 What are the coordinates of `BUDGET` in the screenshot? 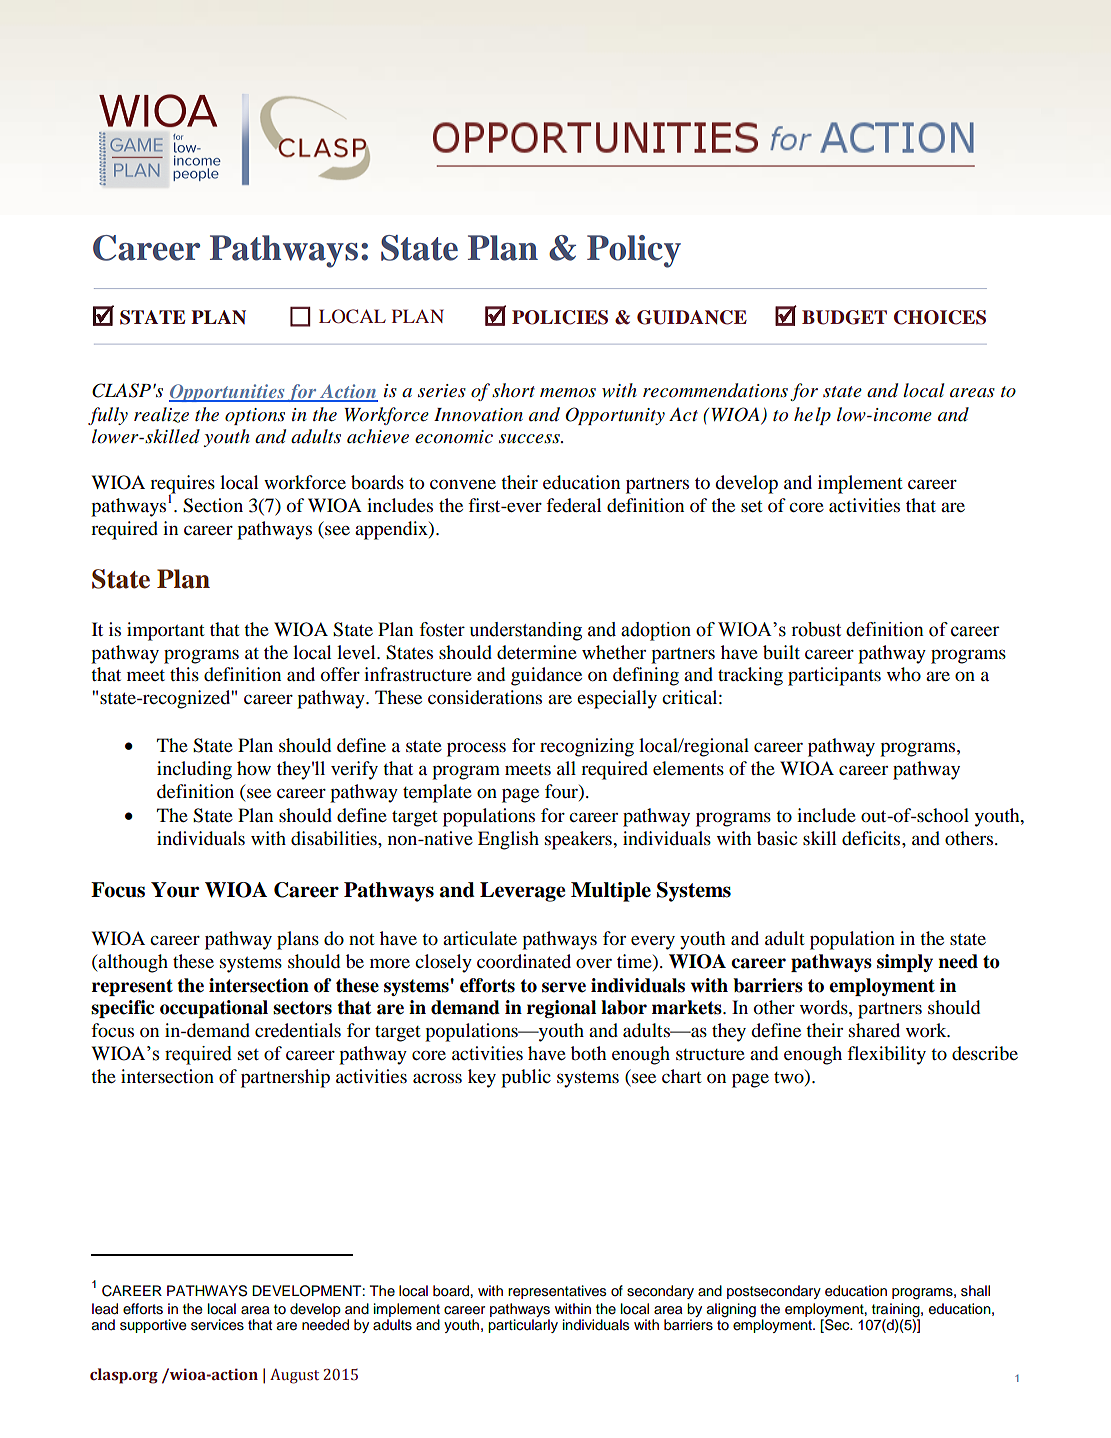 It's located at (844, 317).
